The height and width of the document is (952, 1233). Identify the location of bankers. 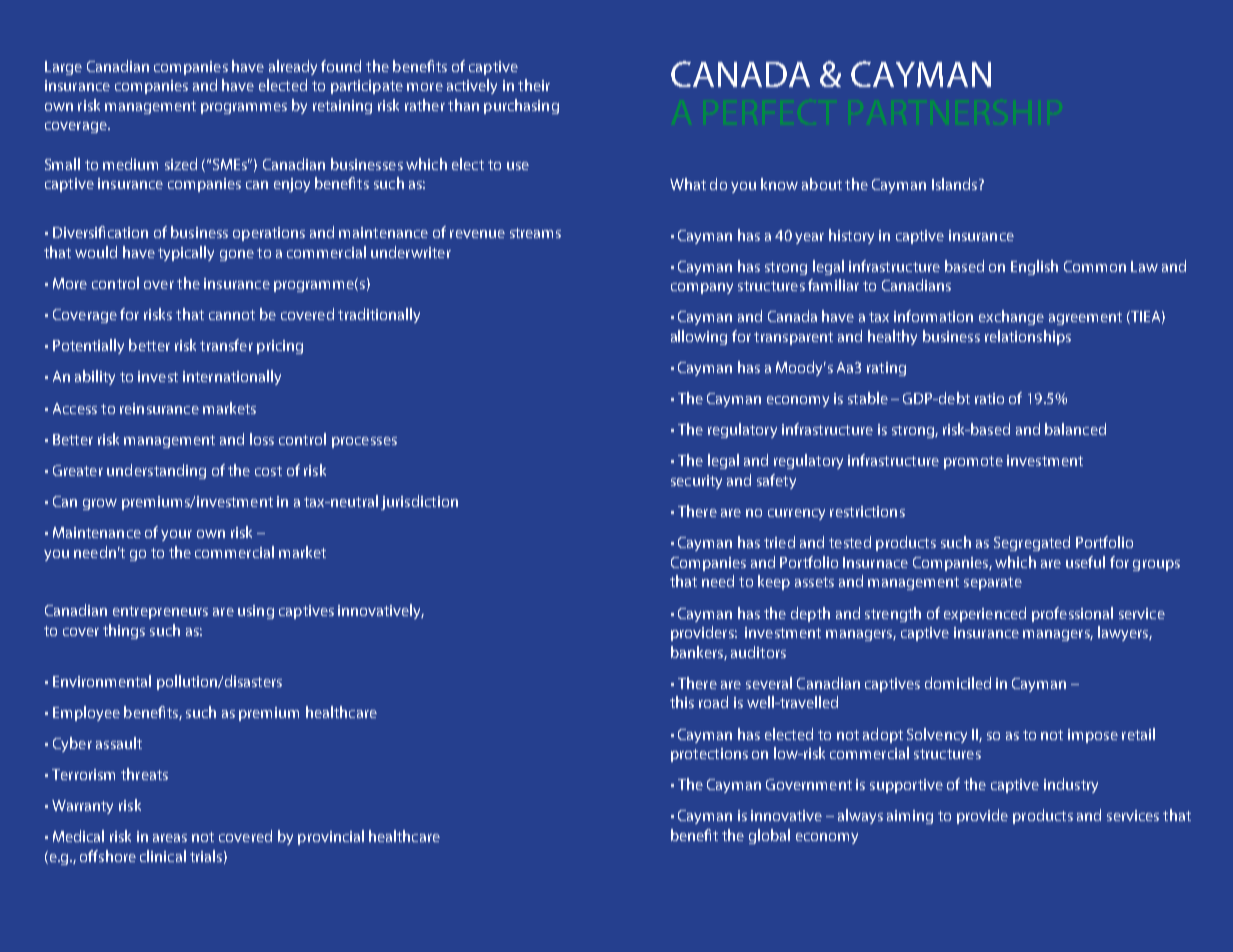
(698, 653).
